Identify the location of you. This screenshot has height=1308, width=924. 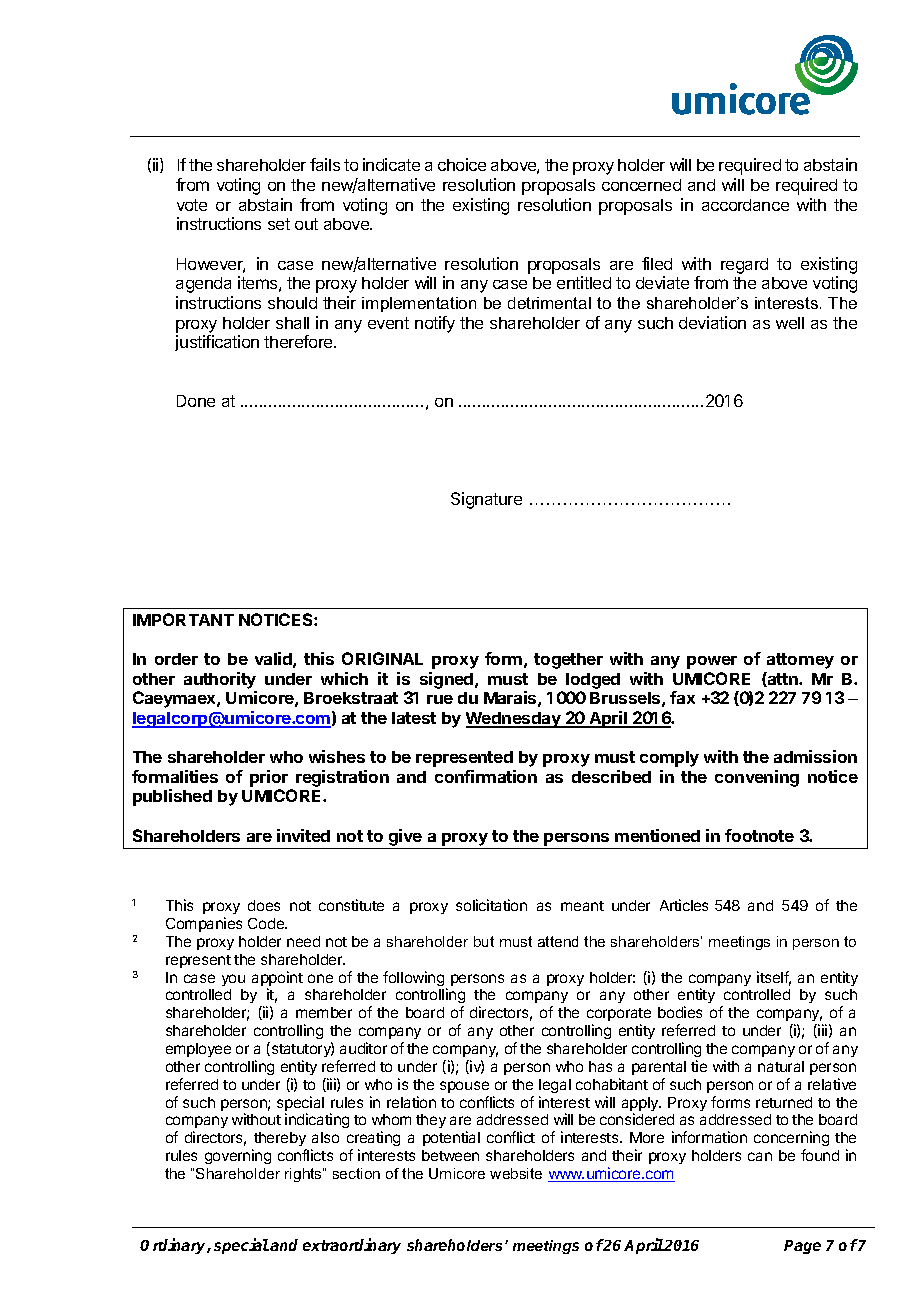
(233, 980).
